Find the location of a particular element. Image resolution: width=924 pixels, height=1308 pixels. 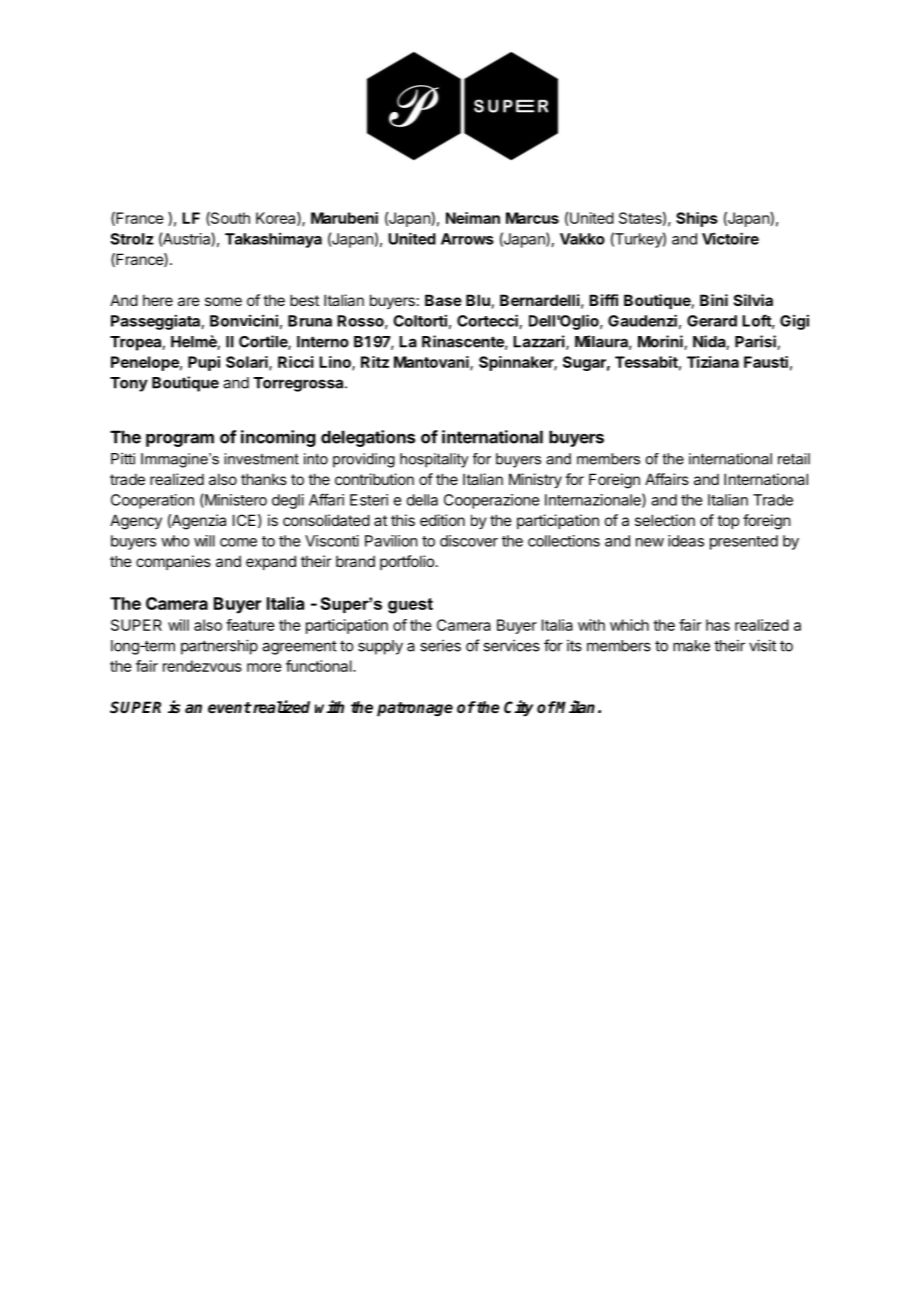

retail is located at coordinates (794, 459).
